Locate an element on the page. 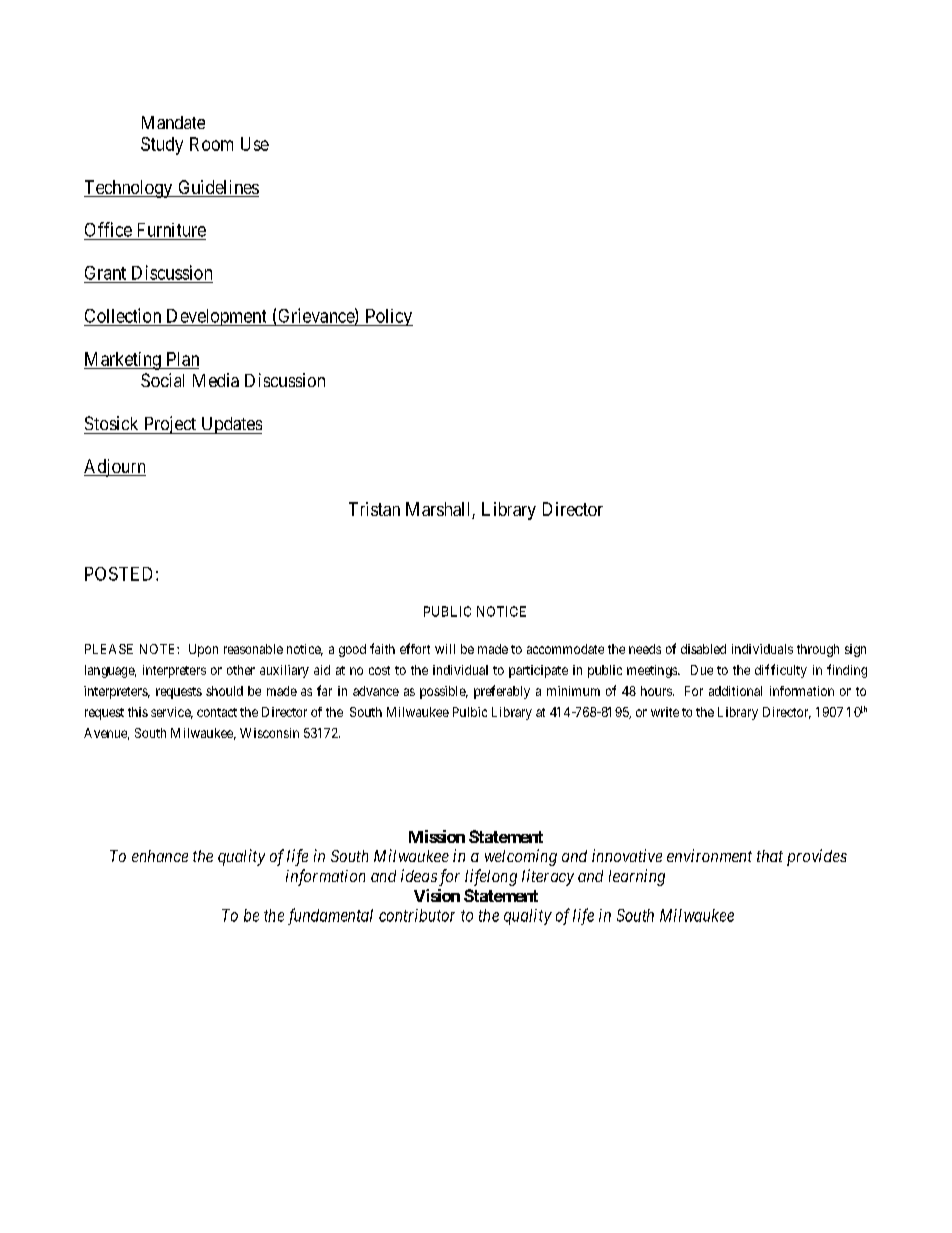 This image has height=1233, width=952. Room is located at coordinates (211, 144).
